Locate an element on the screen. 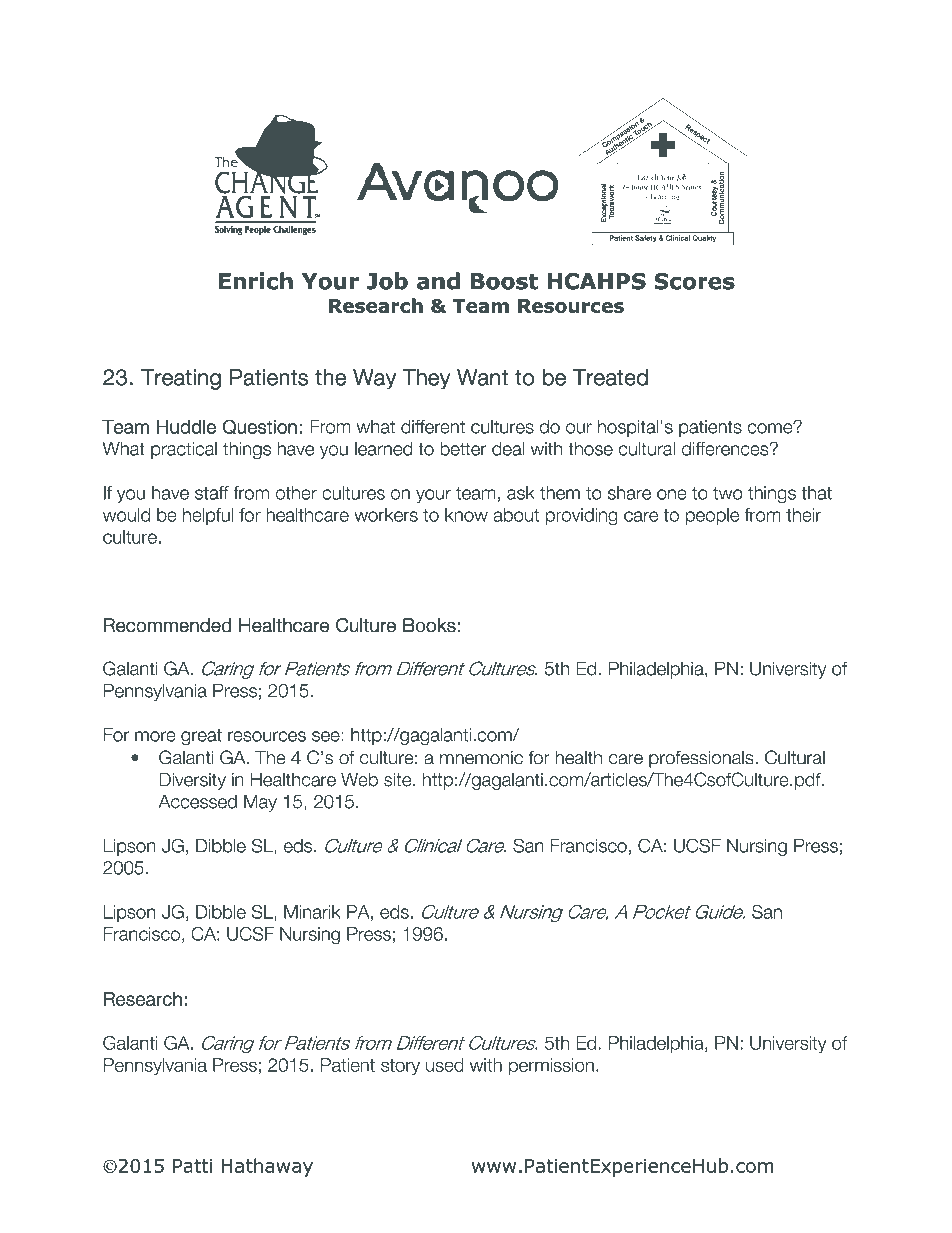 Image resolution: width=952 pixels, height=1233 pixels. Enrich is located at coordinates (256, 281).
